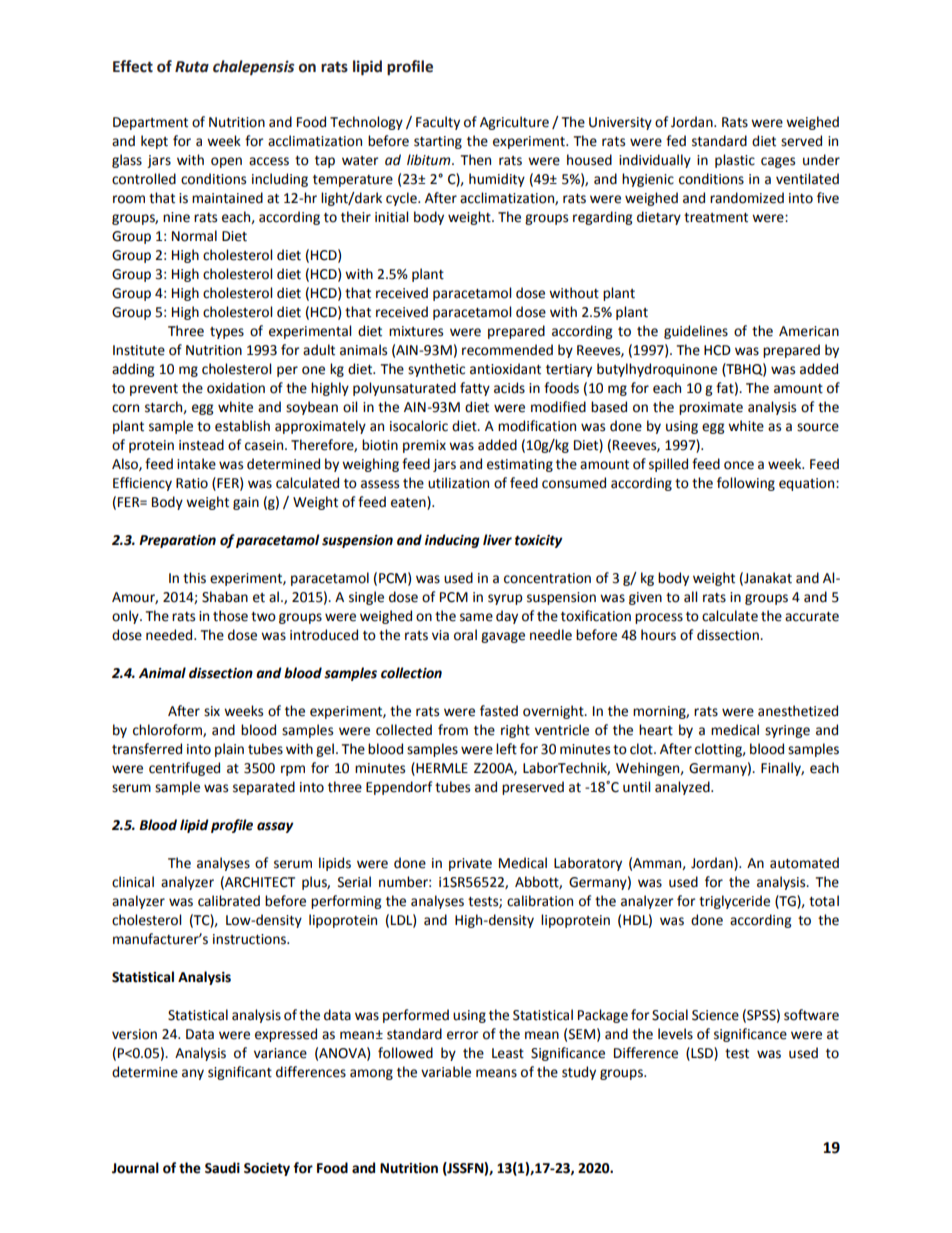 This document has width=952, height=1233. Describe the element at coordinates (470, 864) in the document. I see `private` at that location.
